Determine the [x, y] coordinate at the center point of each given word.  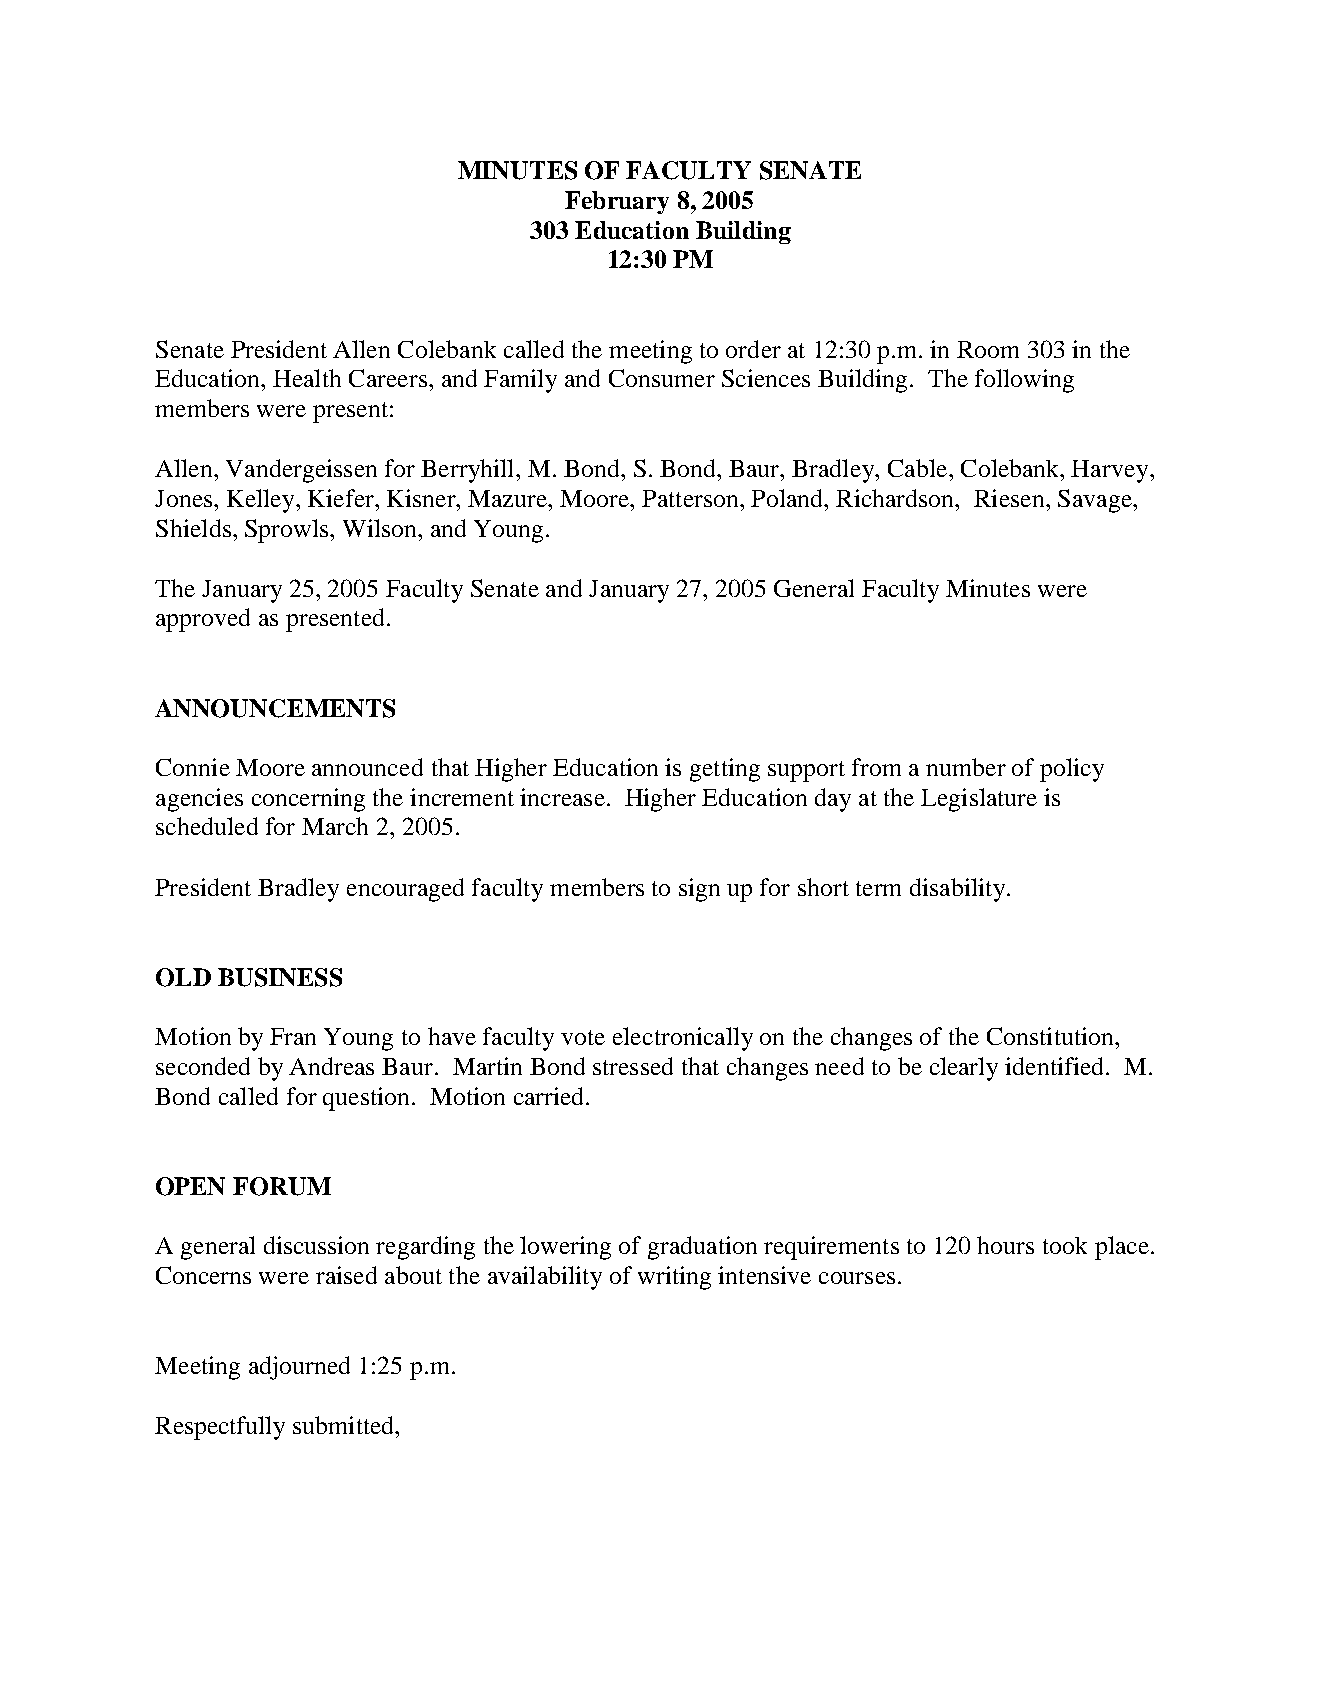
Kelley [262, 501]
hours [1005, 1245]
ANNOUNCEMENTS [275, 708]
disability [959, 890]
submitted [345, 1425]
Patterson [691, 498]
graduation [702, 1248]
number [966, 767]
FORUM [282, 1186]
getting [725, 770]
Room [988, 349]
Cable [919, 468]
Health [307, 378]
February [617, 202]
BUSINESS [280, 977]
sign [699, 890]
